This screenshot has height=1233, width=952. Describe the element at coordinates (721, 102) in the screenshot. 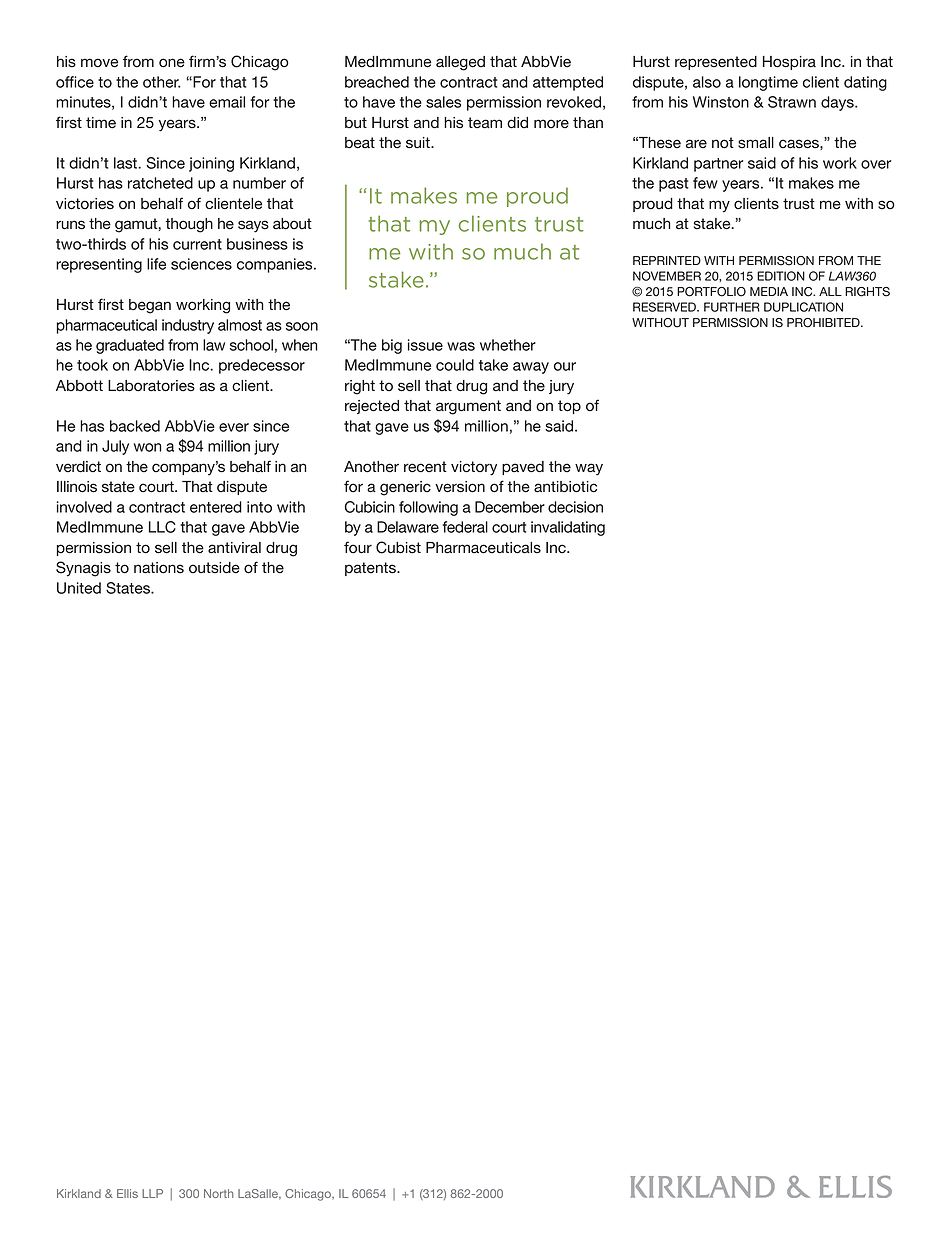

I see `Winston` at that location.
